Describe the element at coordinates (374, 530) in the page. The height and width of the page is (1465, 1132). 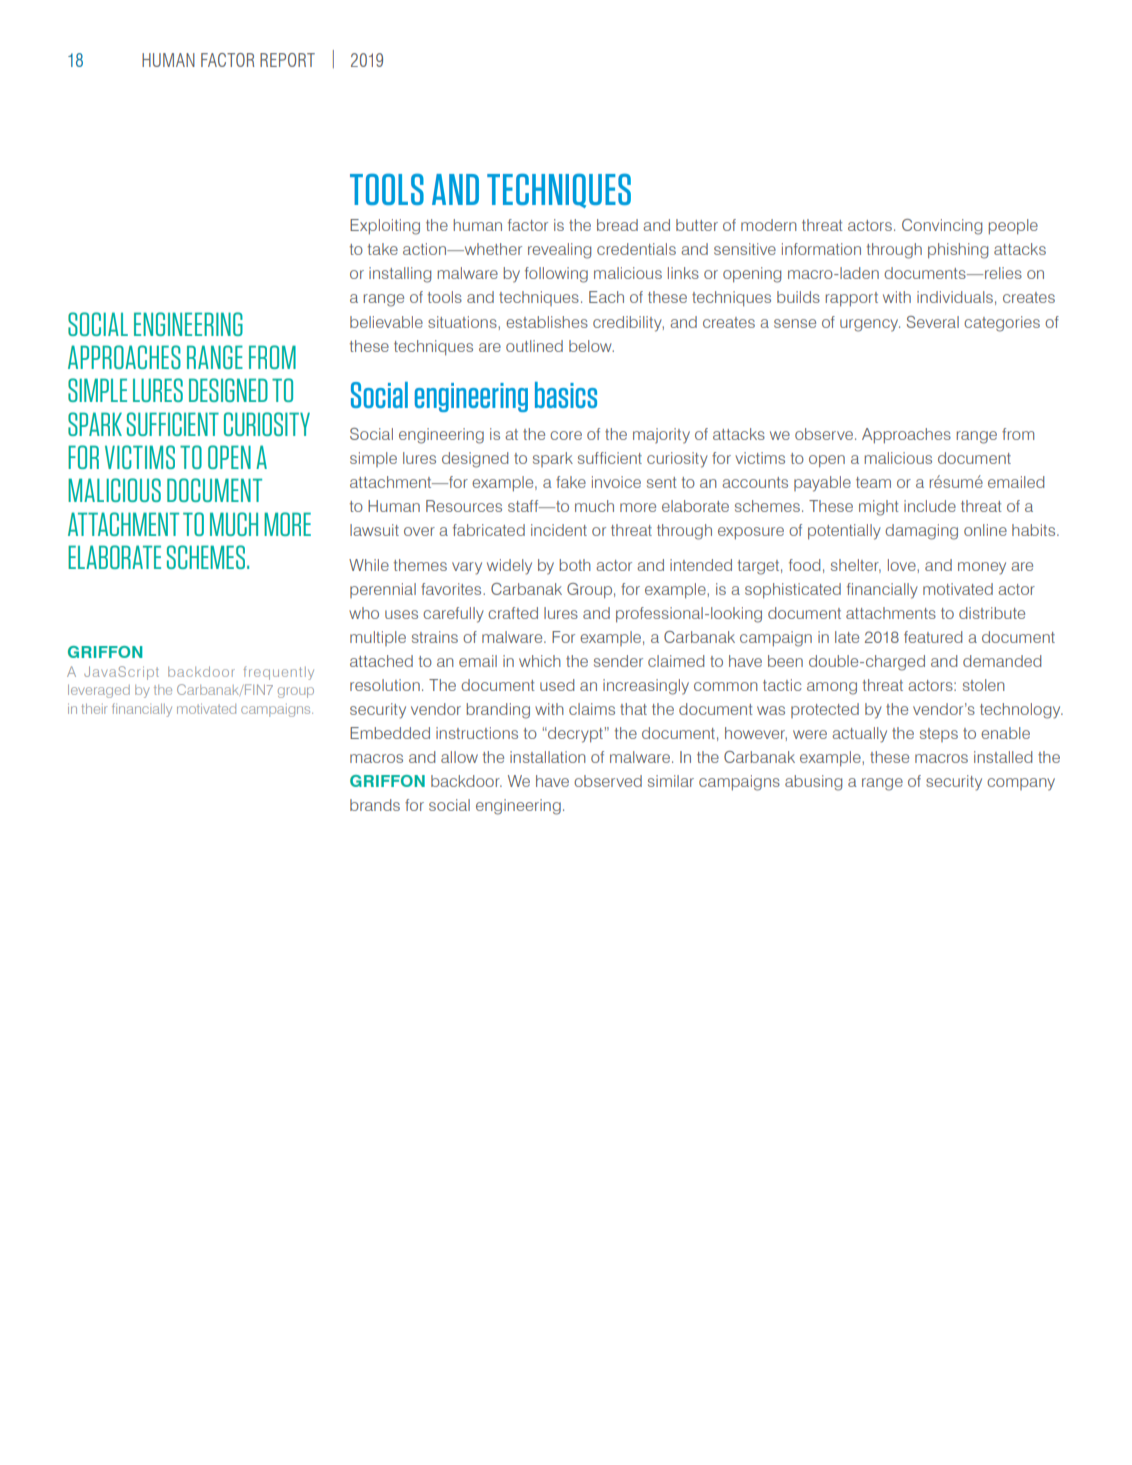
I see `lawsuit` at that location.
